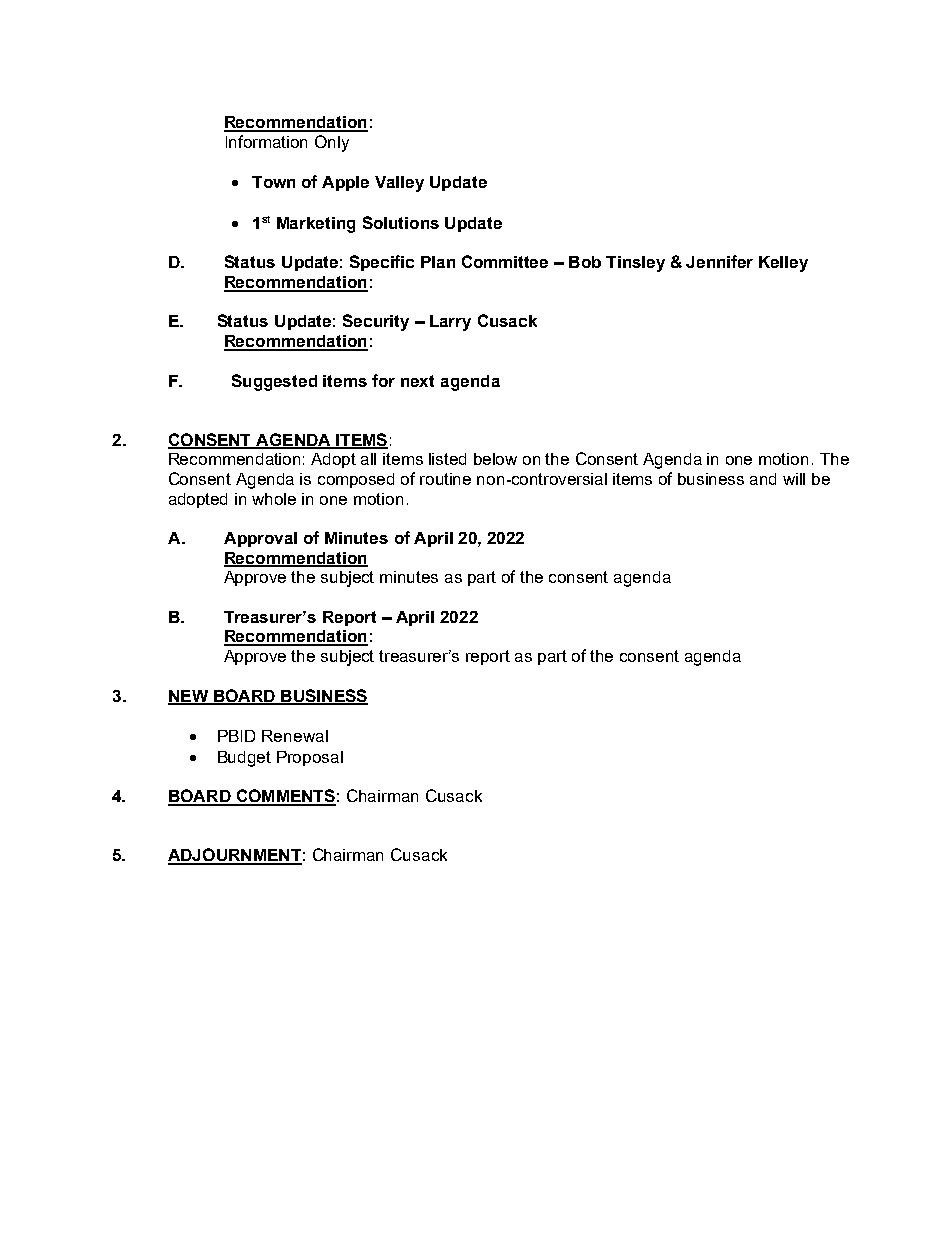 The width and height of the screenshot is (952, 1233). What do you see at coordinates (719, 261) in the screenshot?
I see `Jennifer` at bounding box center [719, 261].
